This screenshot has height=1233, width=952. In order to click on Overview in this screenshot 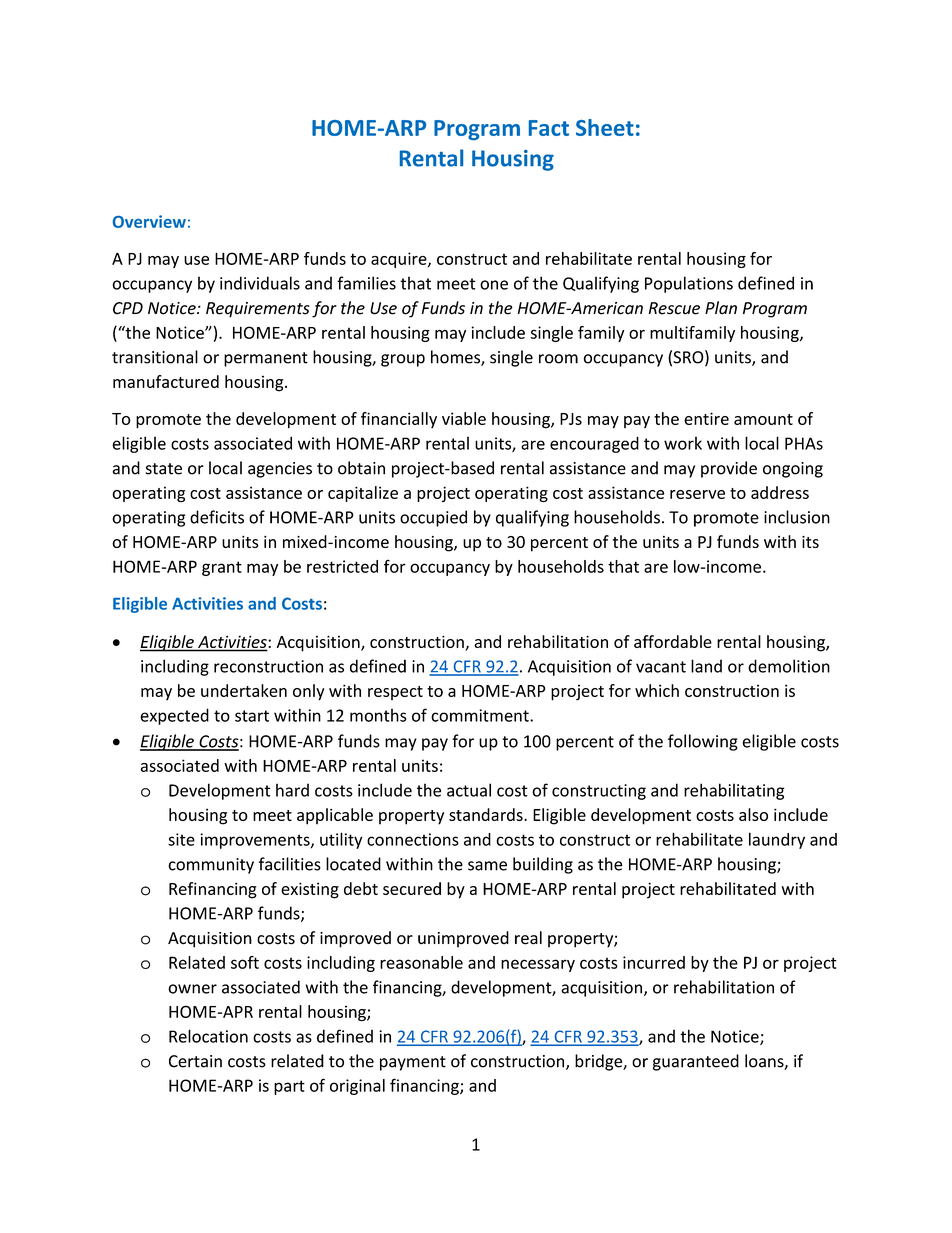, I will do `click(149, 221)`.
